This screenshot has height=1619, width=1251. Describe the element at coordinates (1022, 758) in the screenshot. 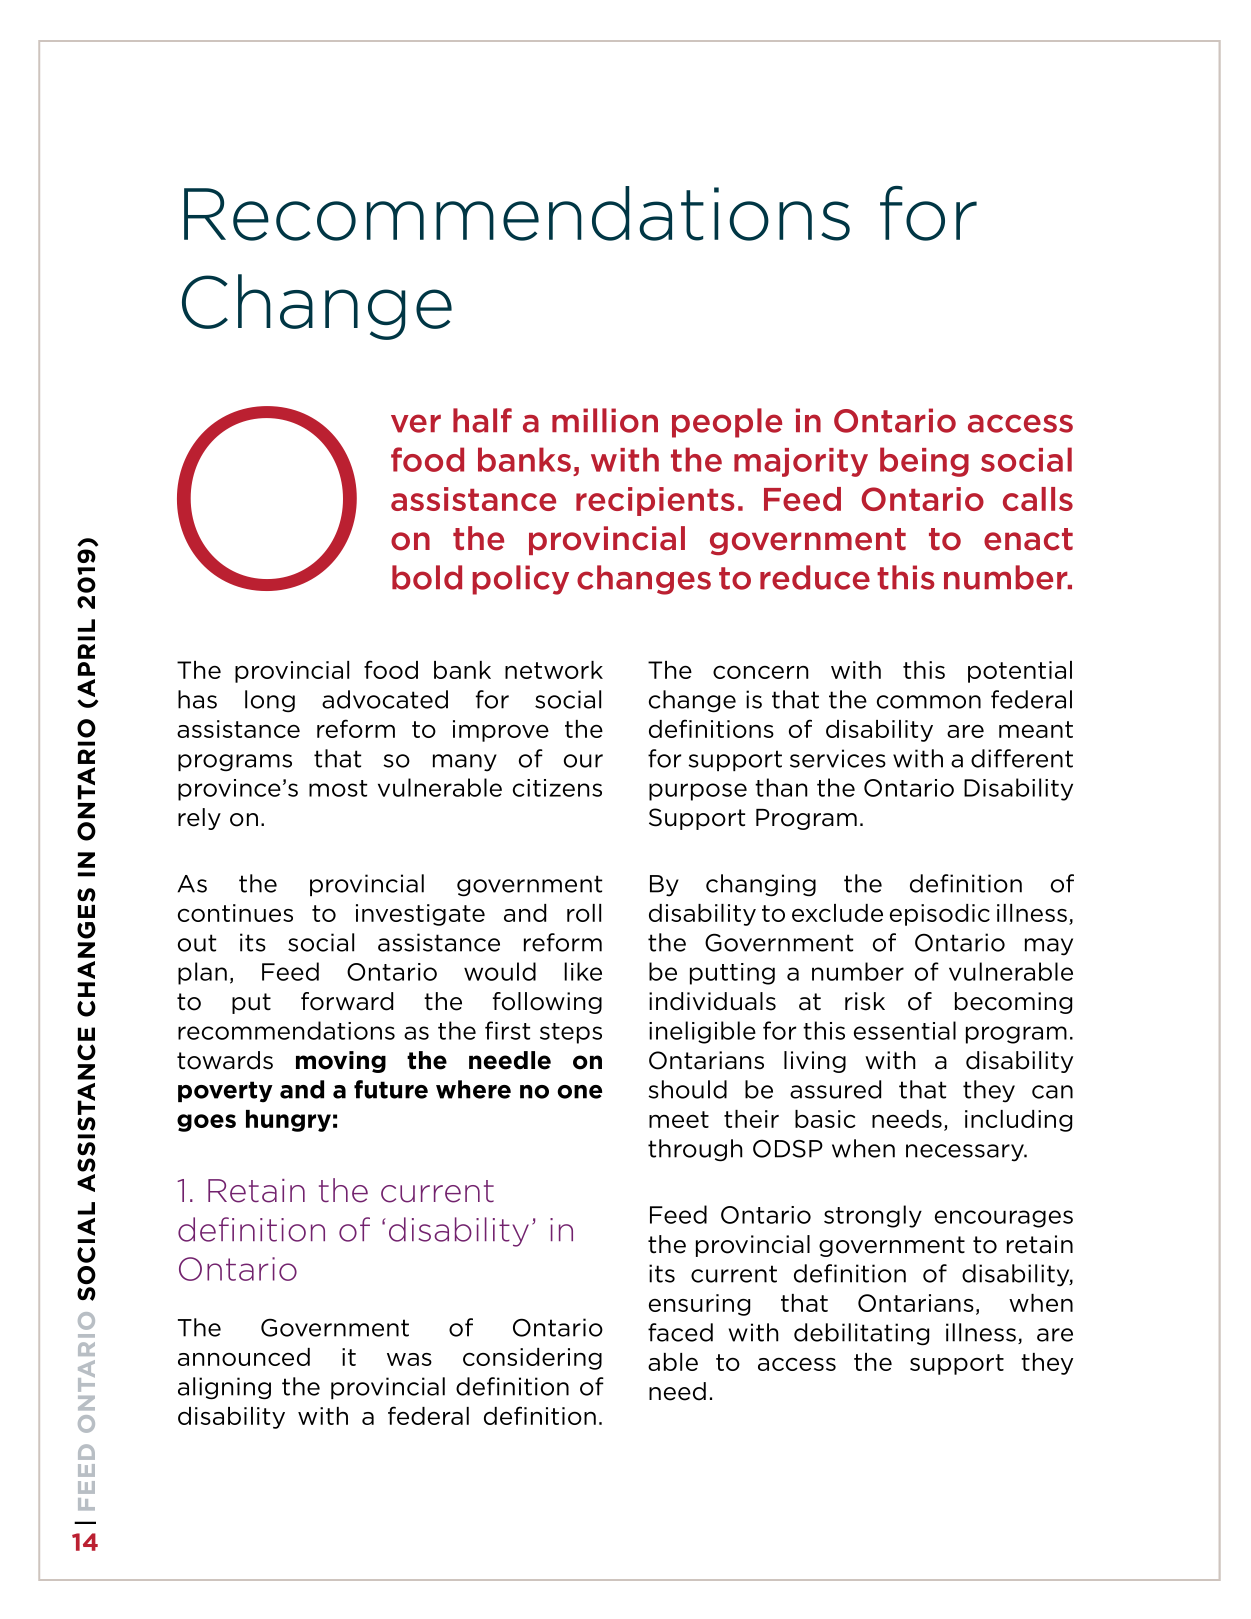

I see `different` at that location.
